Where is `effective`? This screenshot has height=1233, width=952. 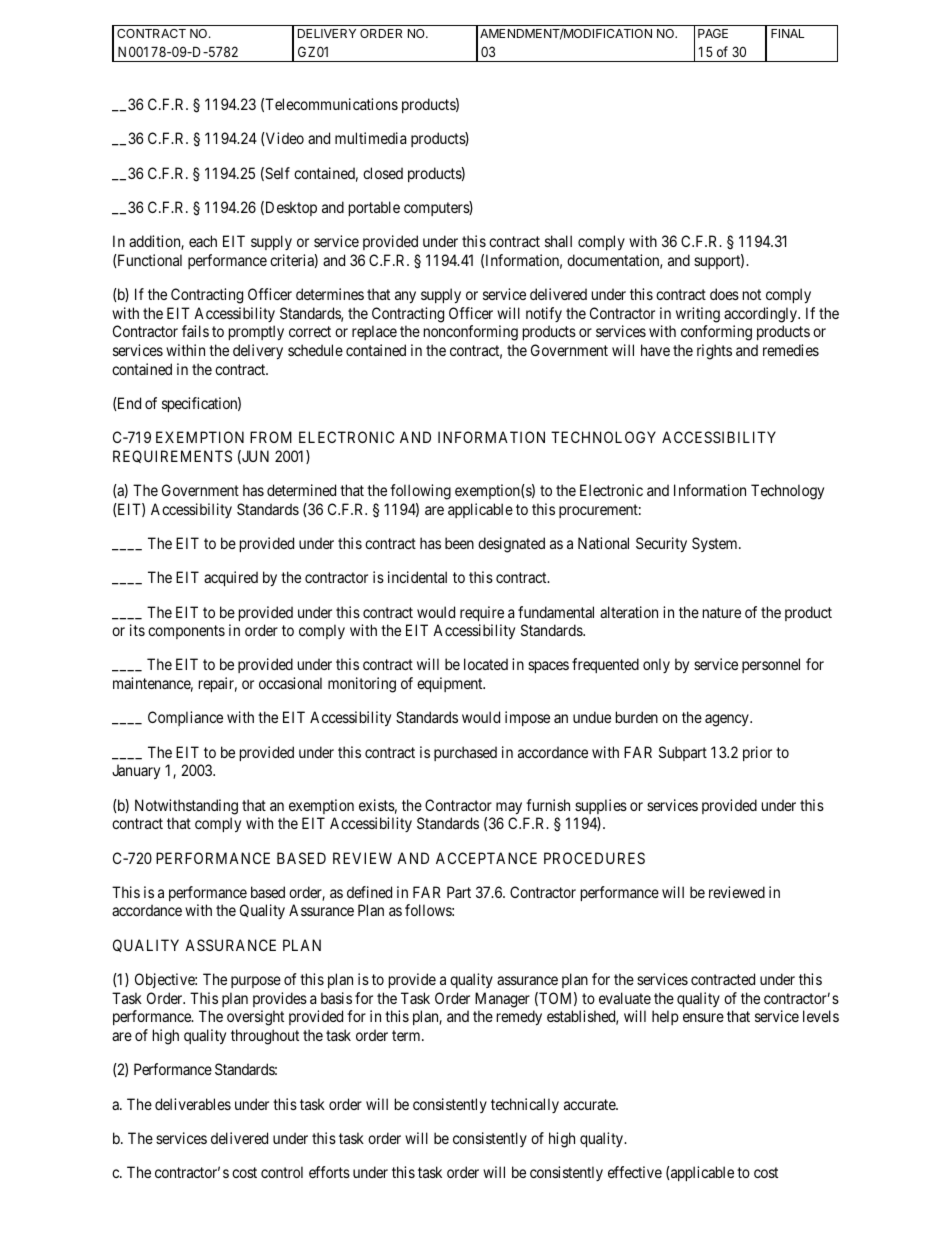
effective is located at coordinates (635, 1172).
